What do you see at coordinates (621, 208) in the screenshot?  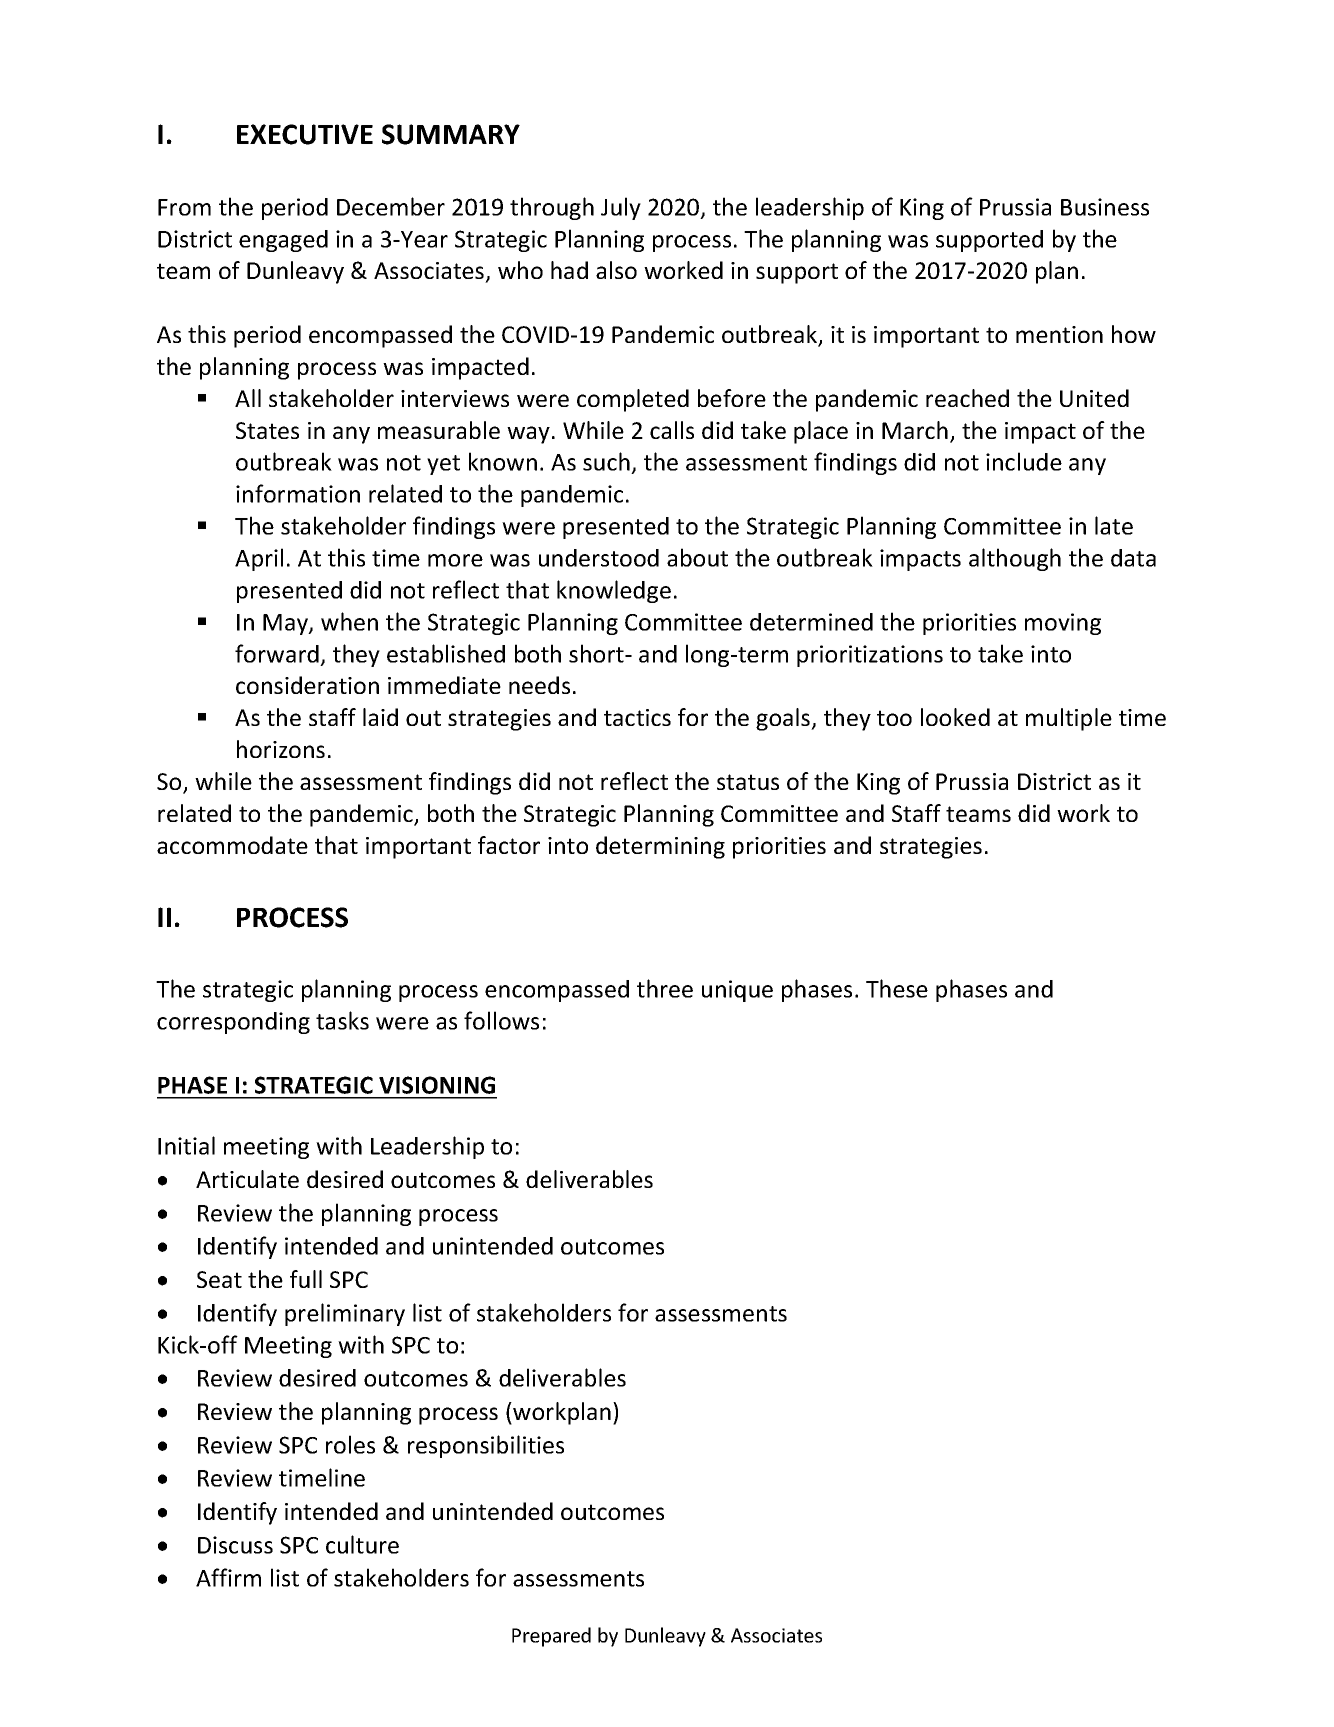 I see `July` at bounding box center [621, 208].
